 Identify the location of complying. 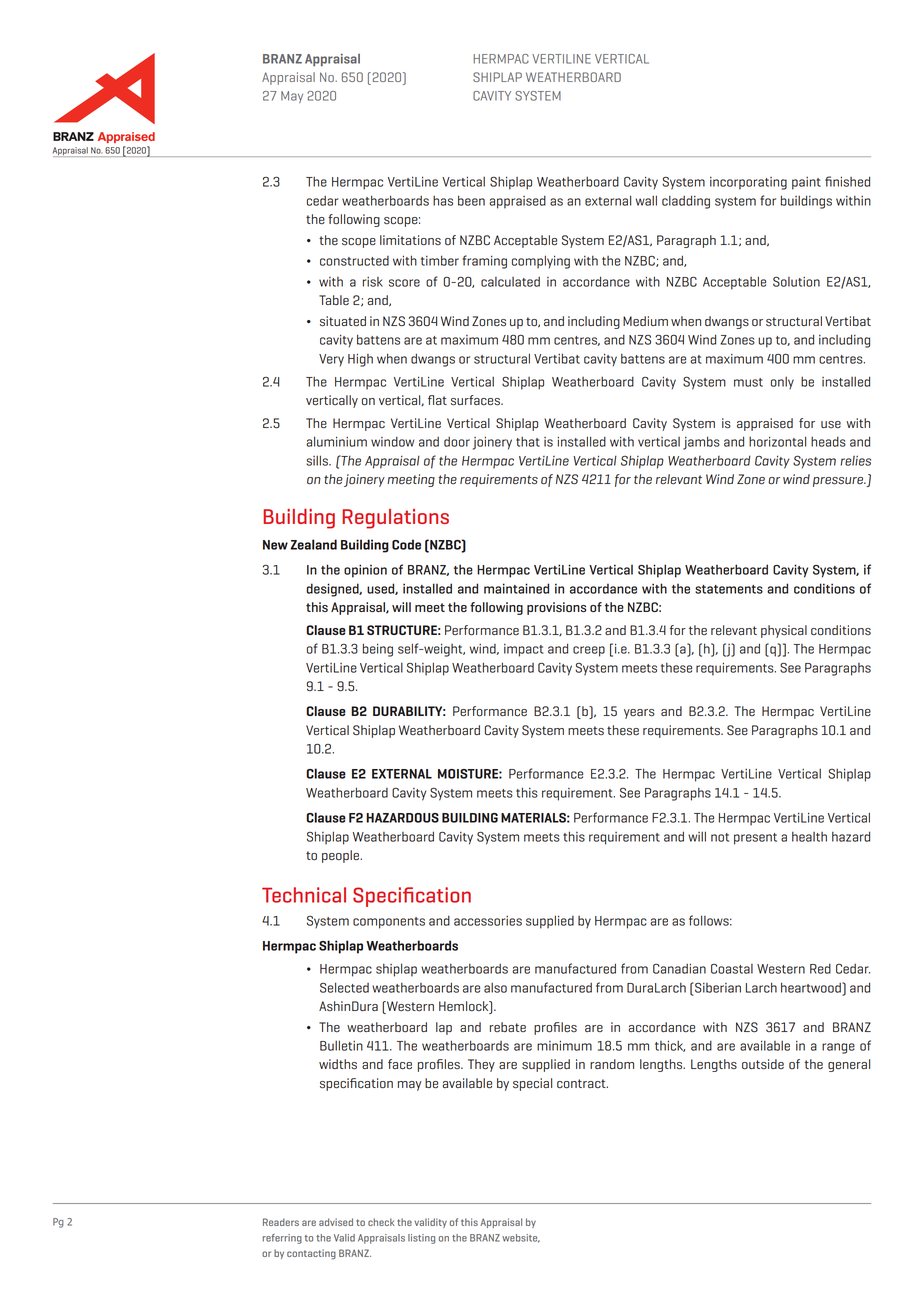
(541, 262).
